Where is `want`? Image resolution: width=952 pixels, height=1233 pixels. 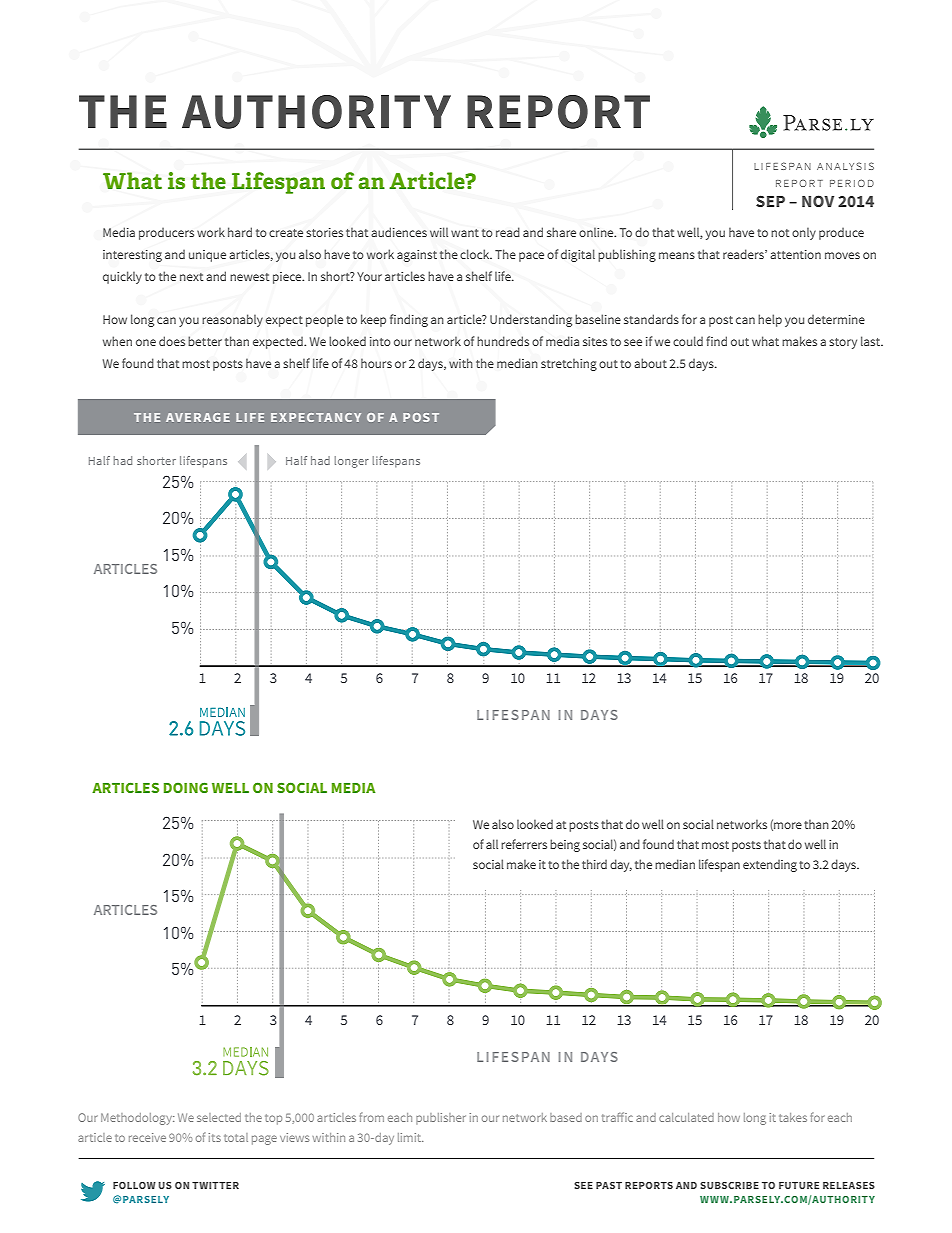 want is located at coordinates (465, 233).
